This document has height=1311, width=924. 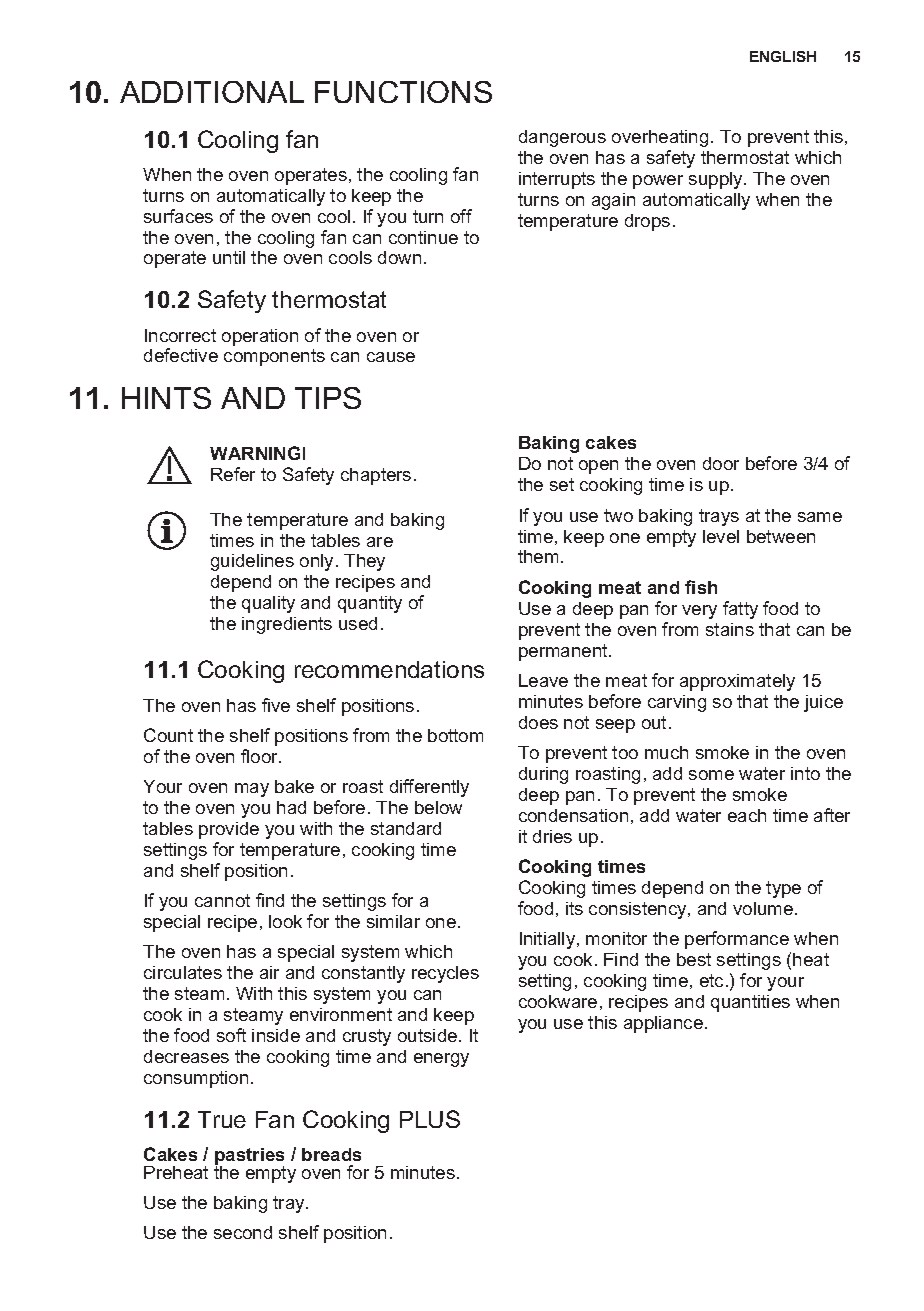 I want to click on door, so click(x=721, y=463).
